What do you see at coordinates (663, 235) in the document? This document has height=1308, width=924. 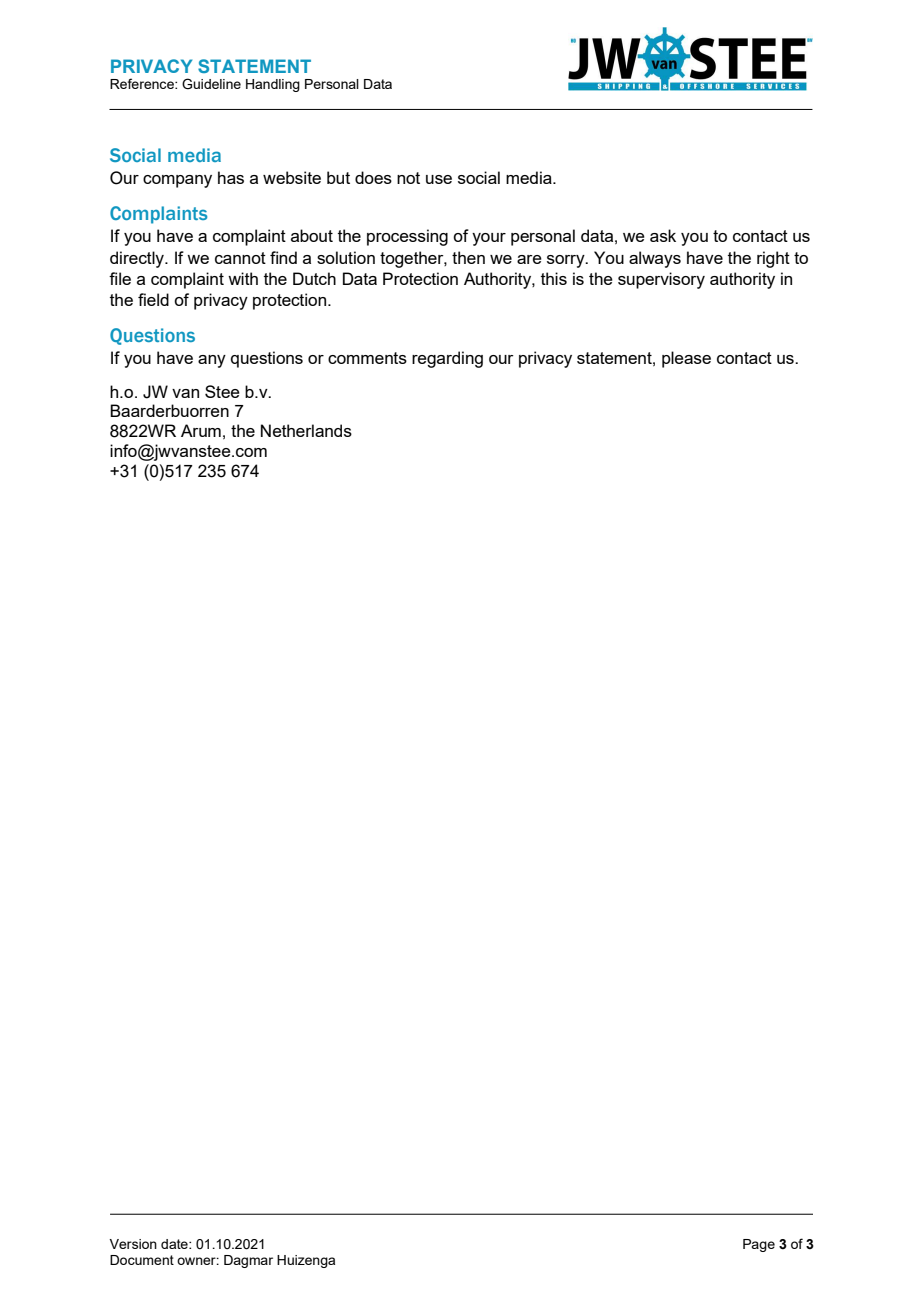 I see `ask` at bounding box center [663, 235].
